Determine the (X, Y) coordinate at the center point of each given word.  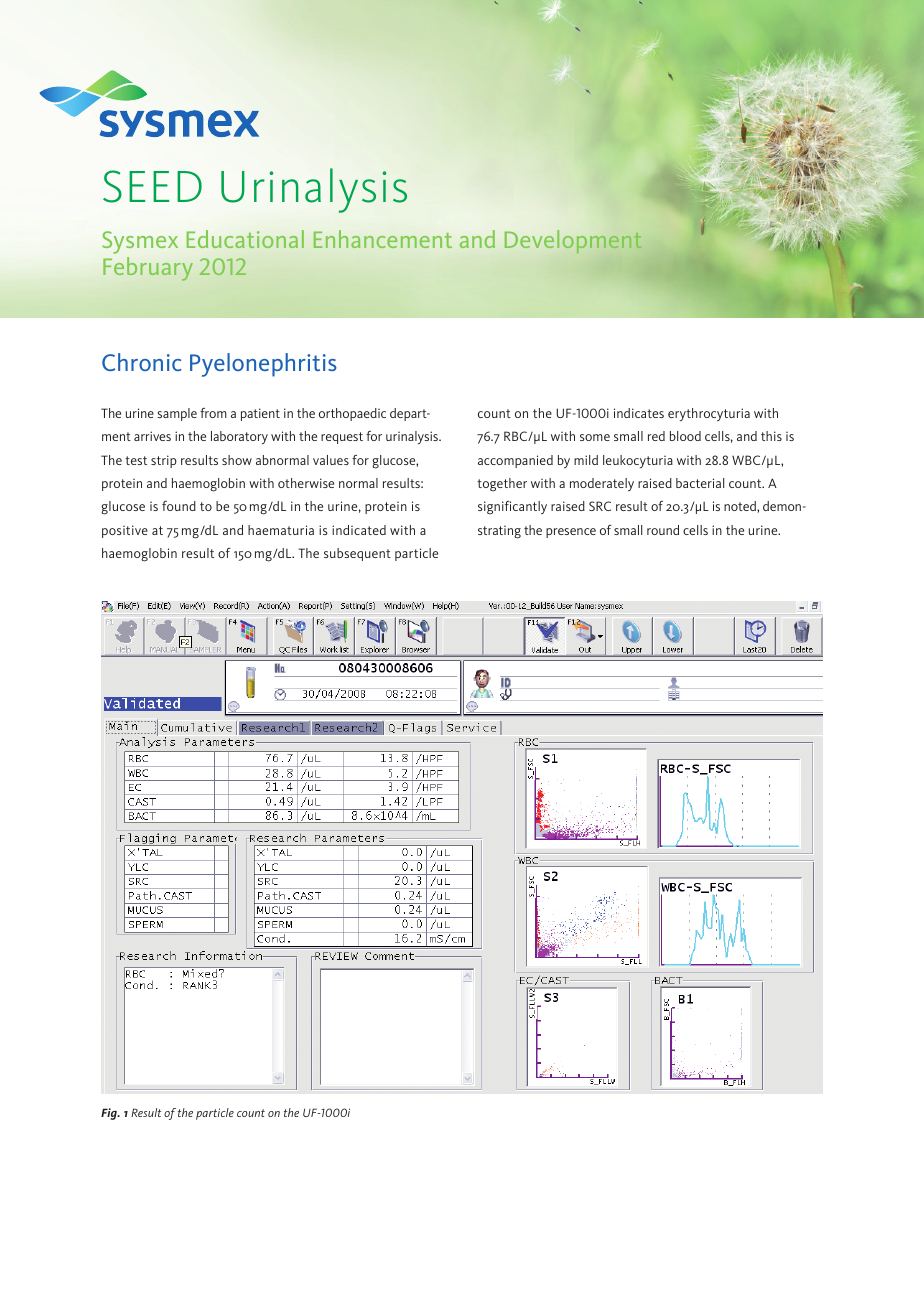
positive (125, 531)
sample (177, 414)
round (663, 530)
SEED (152, 186)
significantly (512, 508)
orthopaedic (352, 414)
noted (741, 507)
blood (685, 436)
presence (571, 533)
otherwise (306, 483)
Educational (245, 239)
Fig (110, 1114)
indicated (359, 530)
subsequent (357, 554)
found (179, 506)
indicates (639, 413)
